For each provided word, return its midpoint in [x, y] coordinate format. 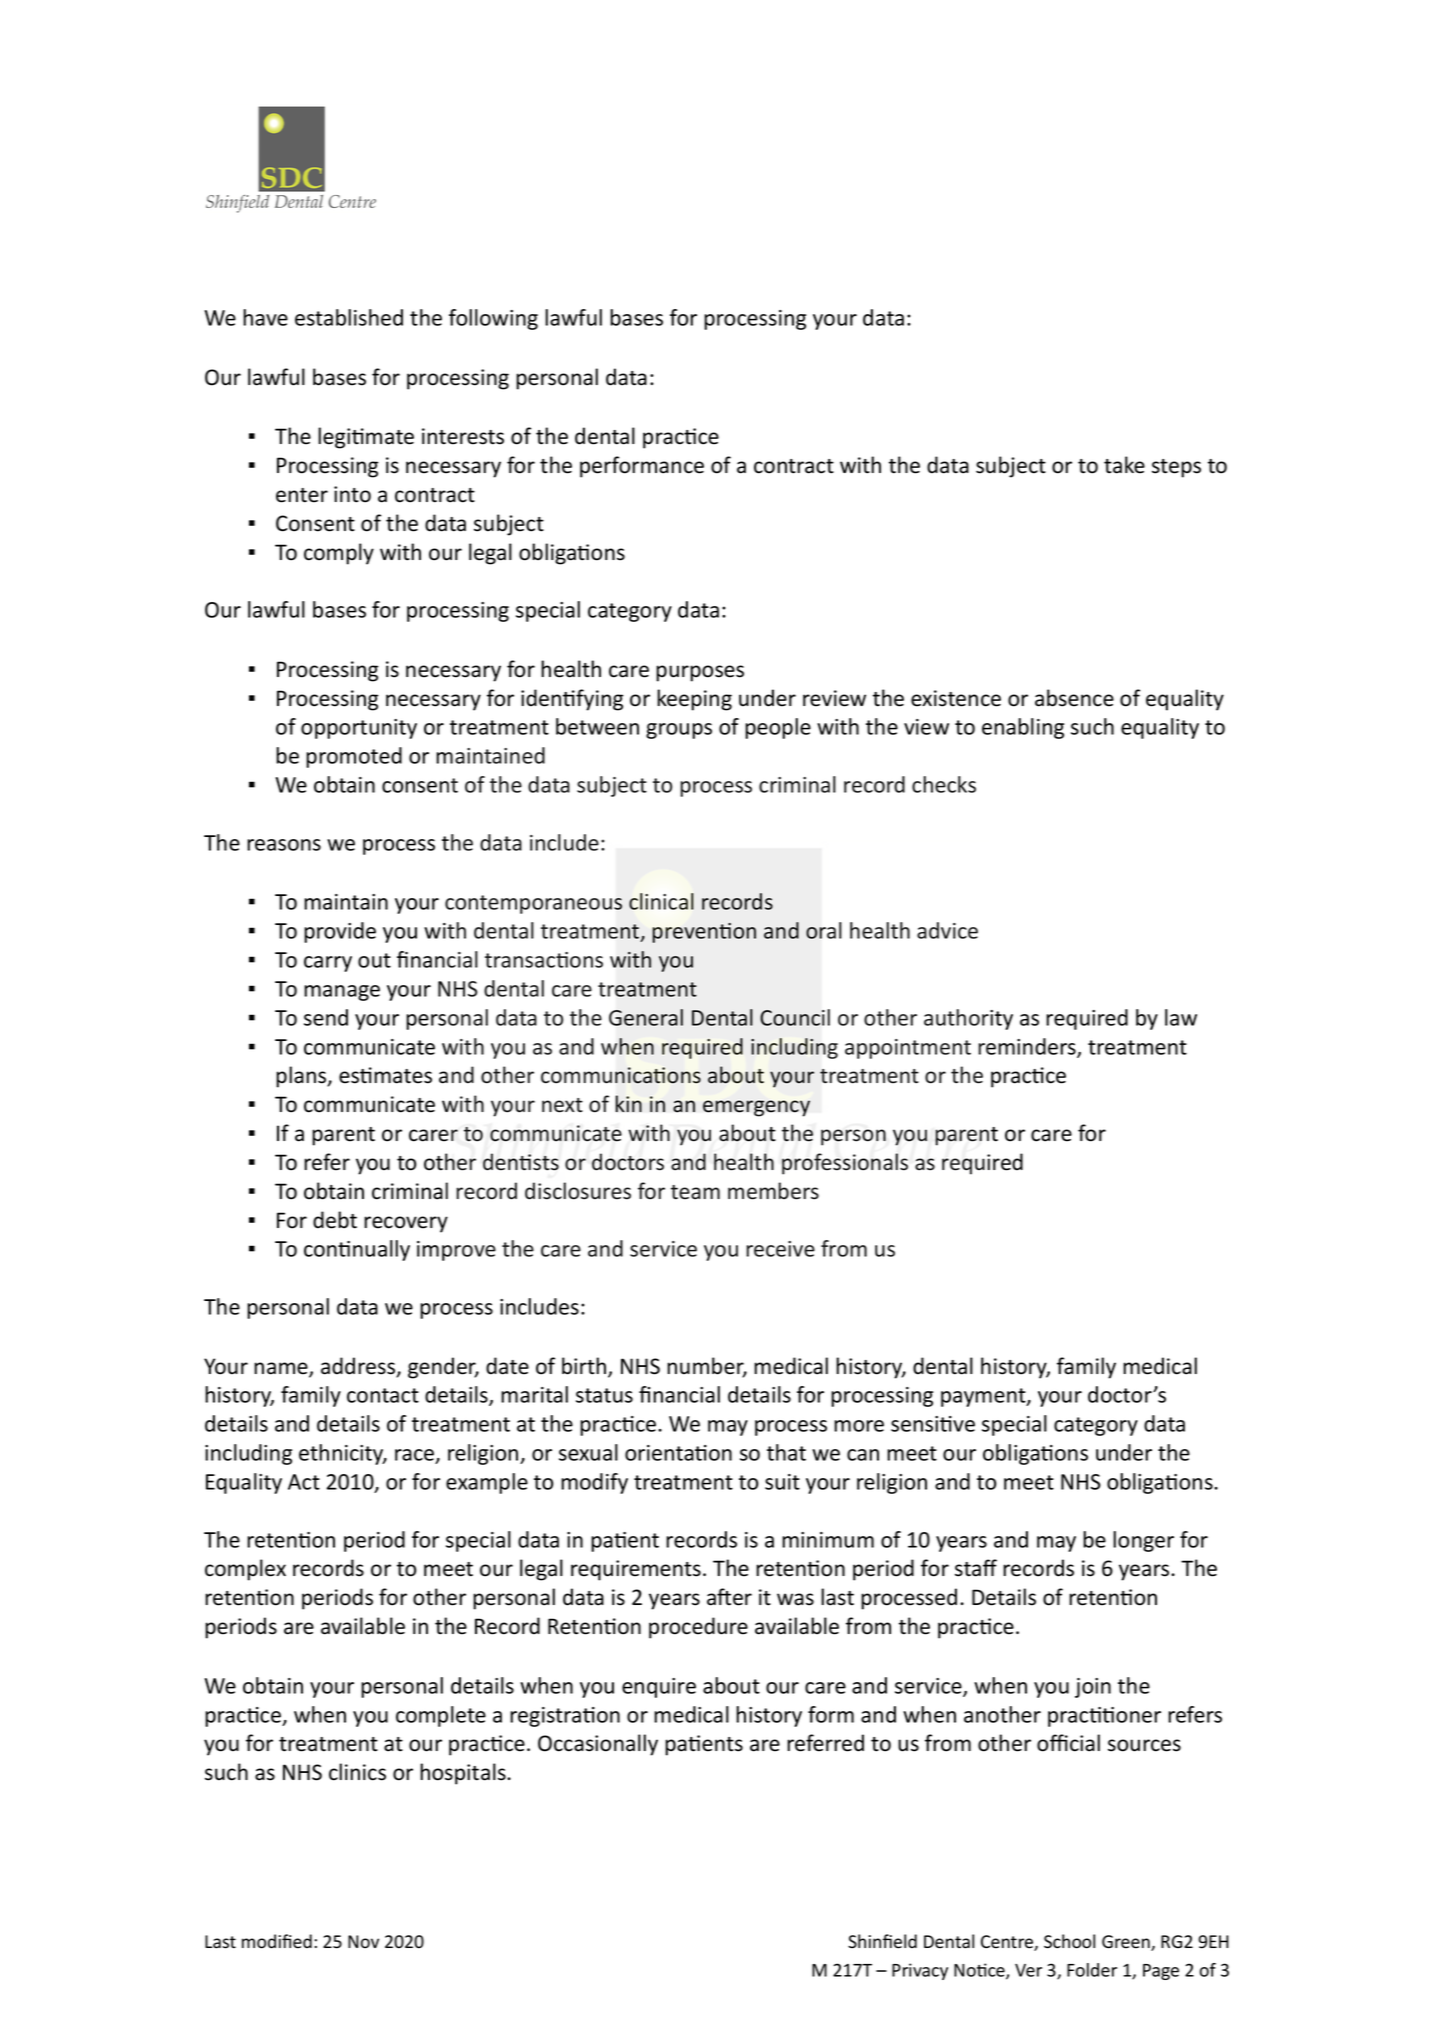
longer [1143, 1541]
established [349, 317]
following [493, 319]
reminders [1028, 1047]
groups [679, 731]
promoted [354, 757]
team [695, 1192]
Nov [363, 1942]
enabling [1023, 728]
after [729, 1597]
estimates [385, 1075]
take [1124, 465]
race [416, 1456]
